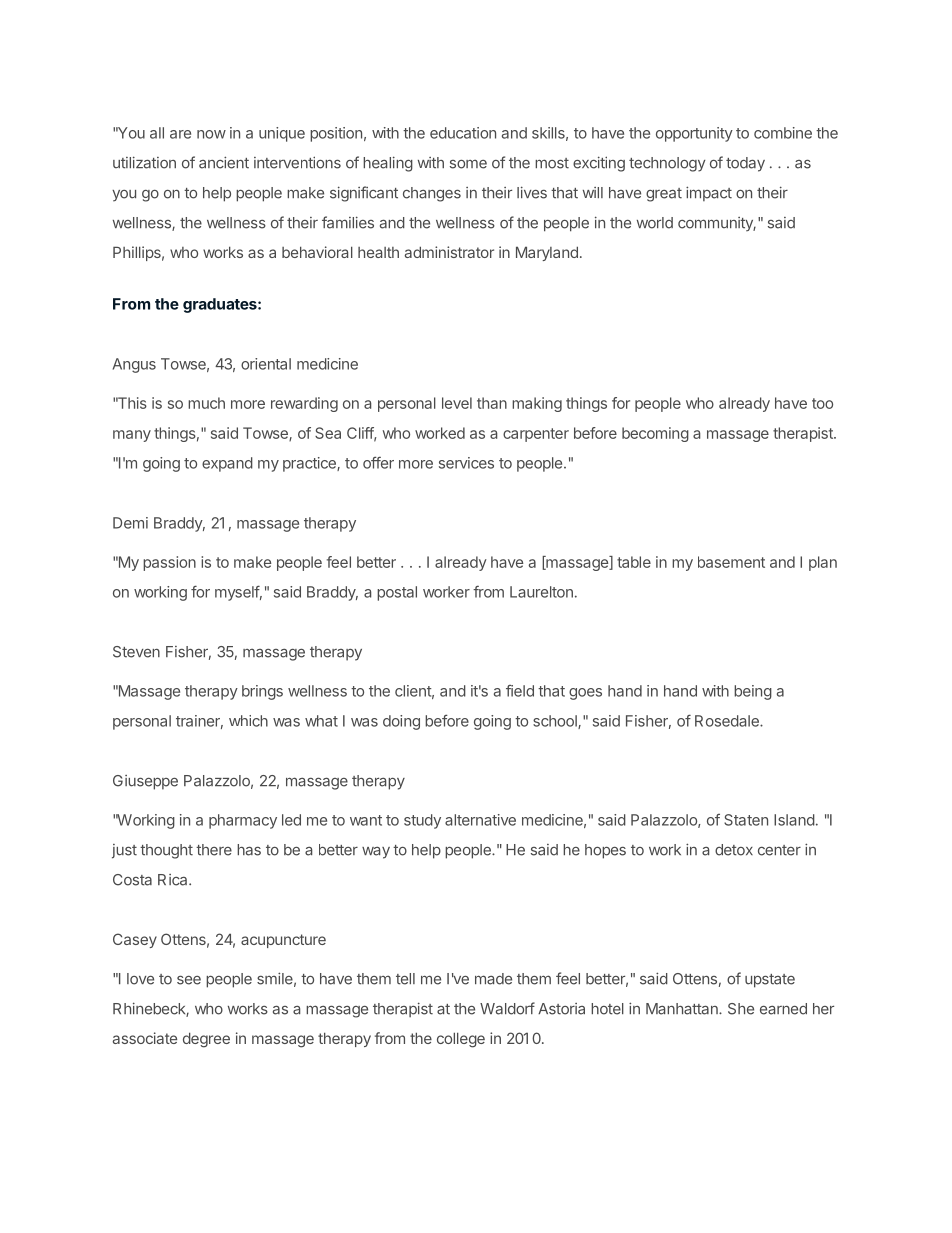 The height and width of the screenshot is (1233, 952). I want to click on becoming, so click(655, 434).
